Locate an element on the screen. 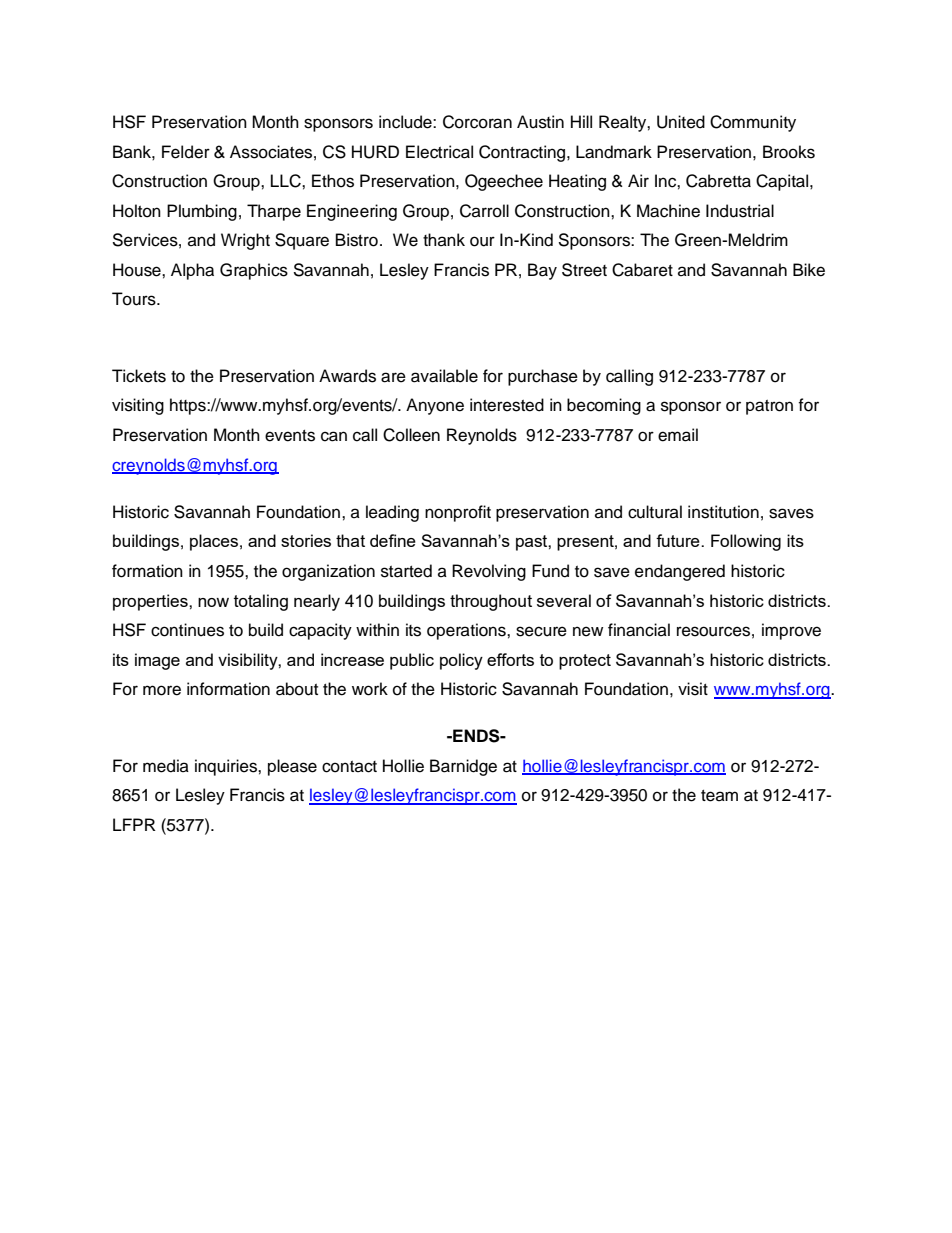 This screenshot has width=952, height=1233. can is located at coordinates (334, 436).
